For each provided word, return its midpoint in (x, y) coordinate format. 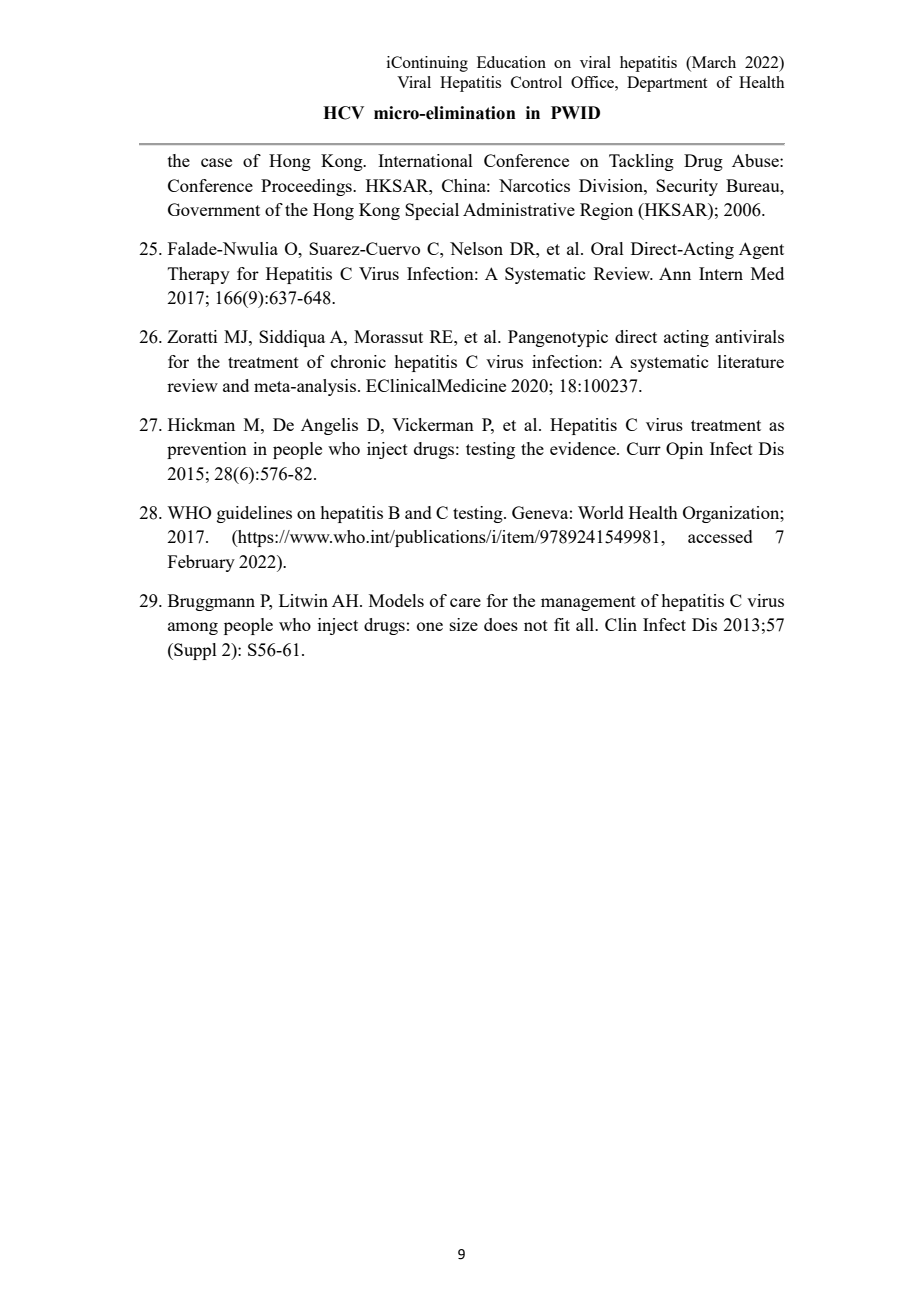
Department (667, 84)
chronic (358, 361)
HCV (343, 113)
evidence (584, 448)
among (193, 628)
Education (511, 62)
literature (751, 361)
